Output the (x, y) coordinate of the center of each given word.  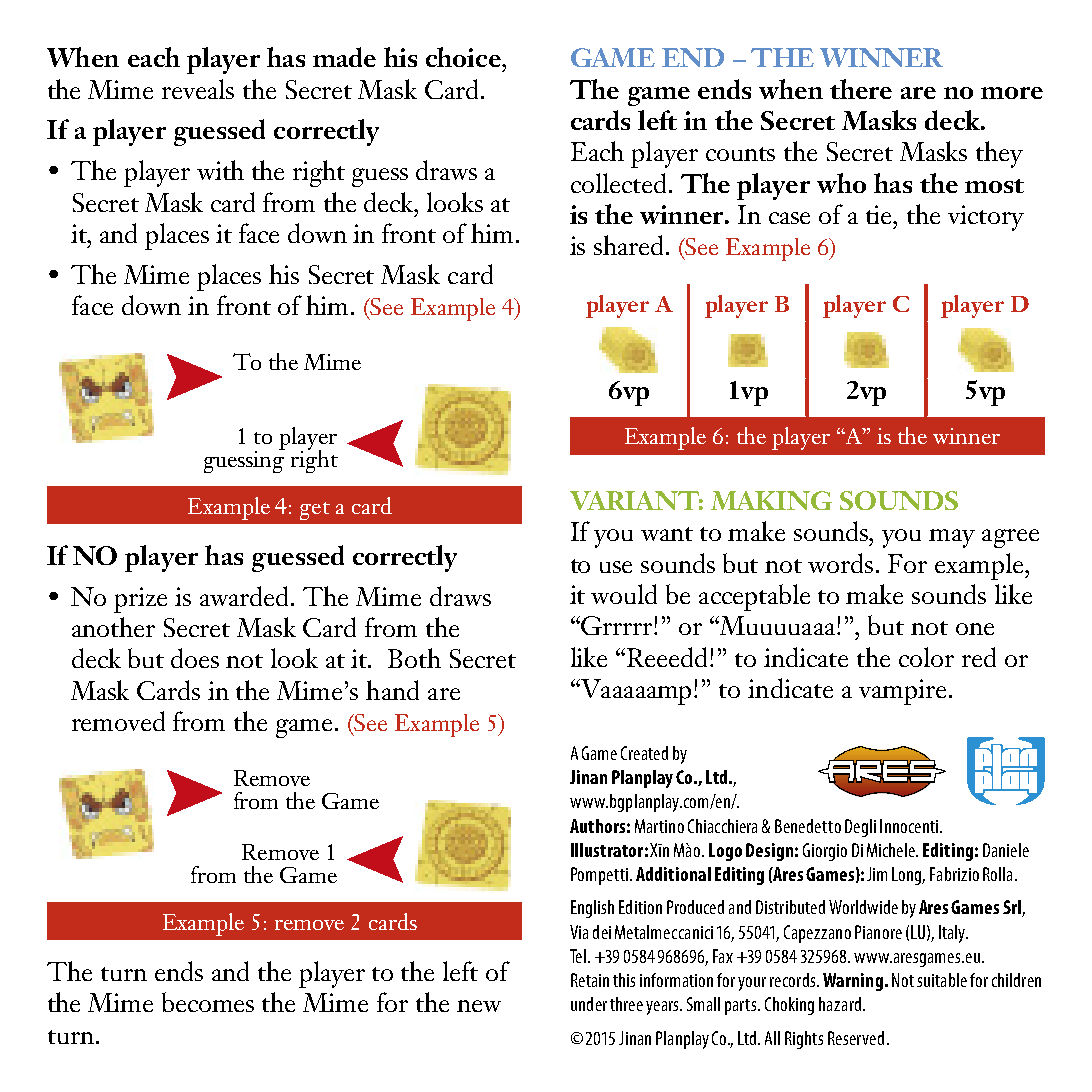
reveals (198, 89)
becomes (208, 1002)
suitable (942, 980)
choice (464, 57)
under (589, 1004)
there (861, 89)
